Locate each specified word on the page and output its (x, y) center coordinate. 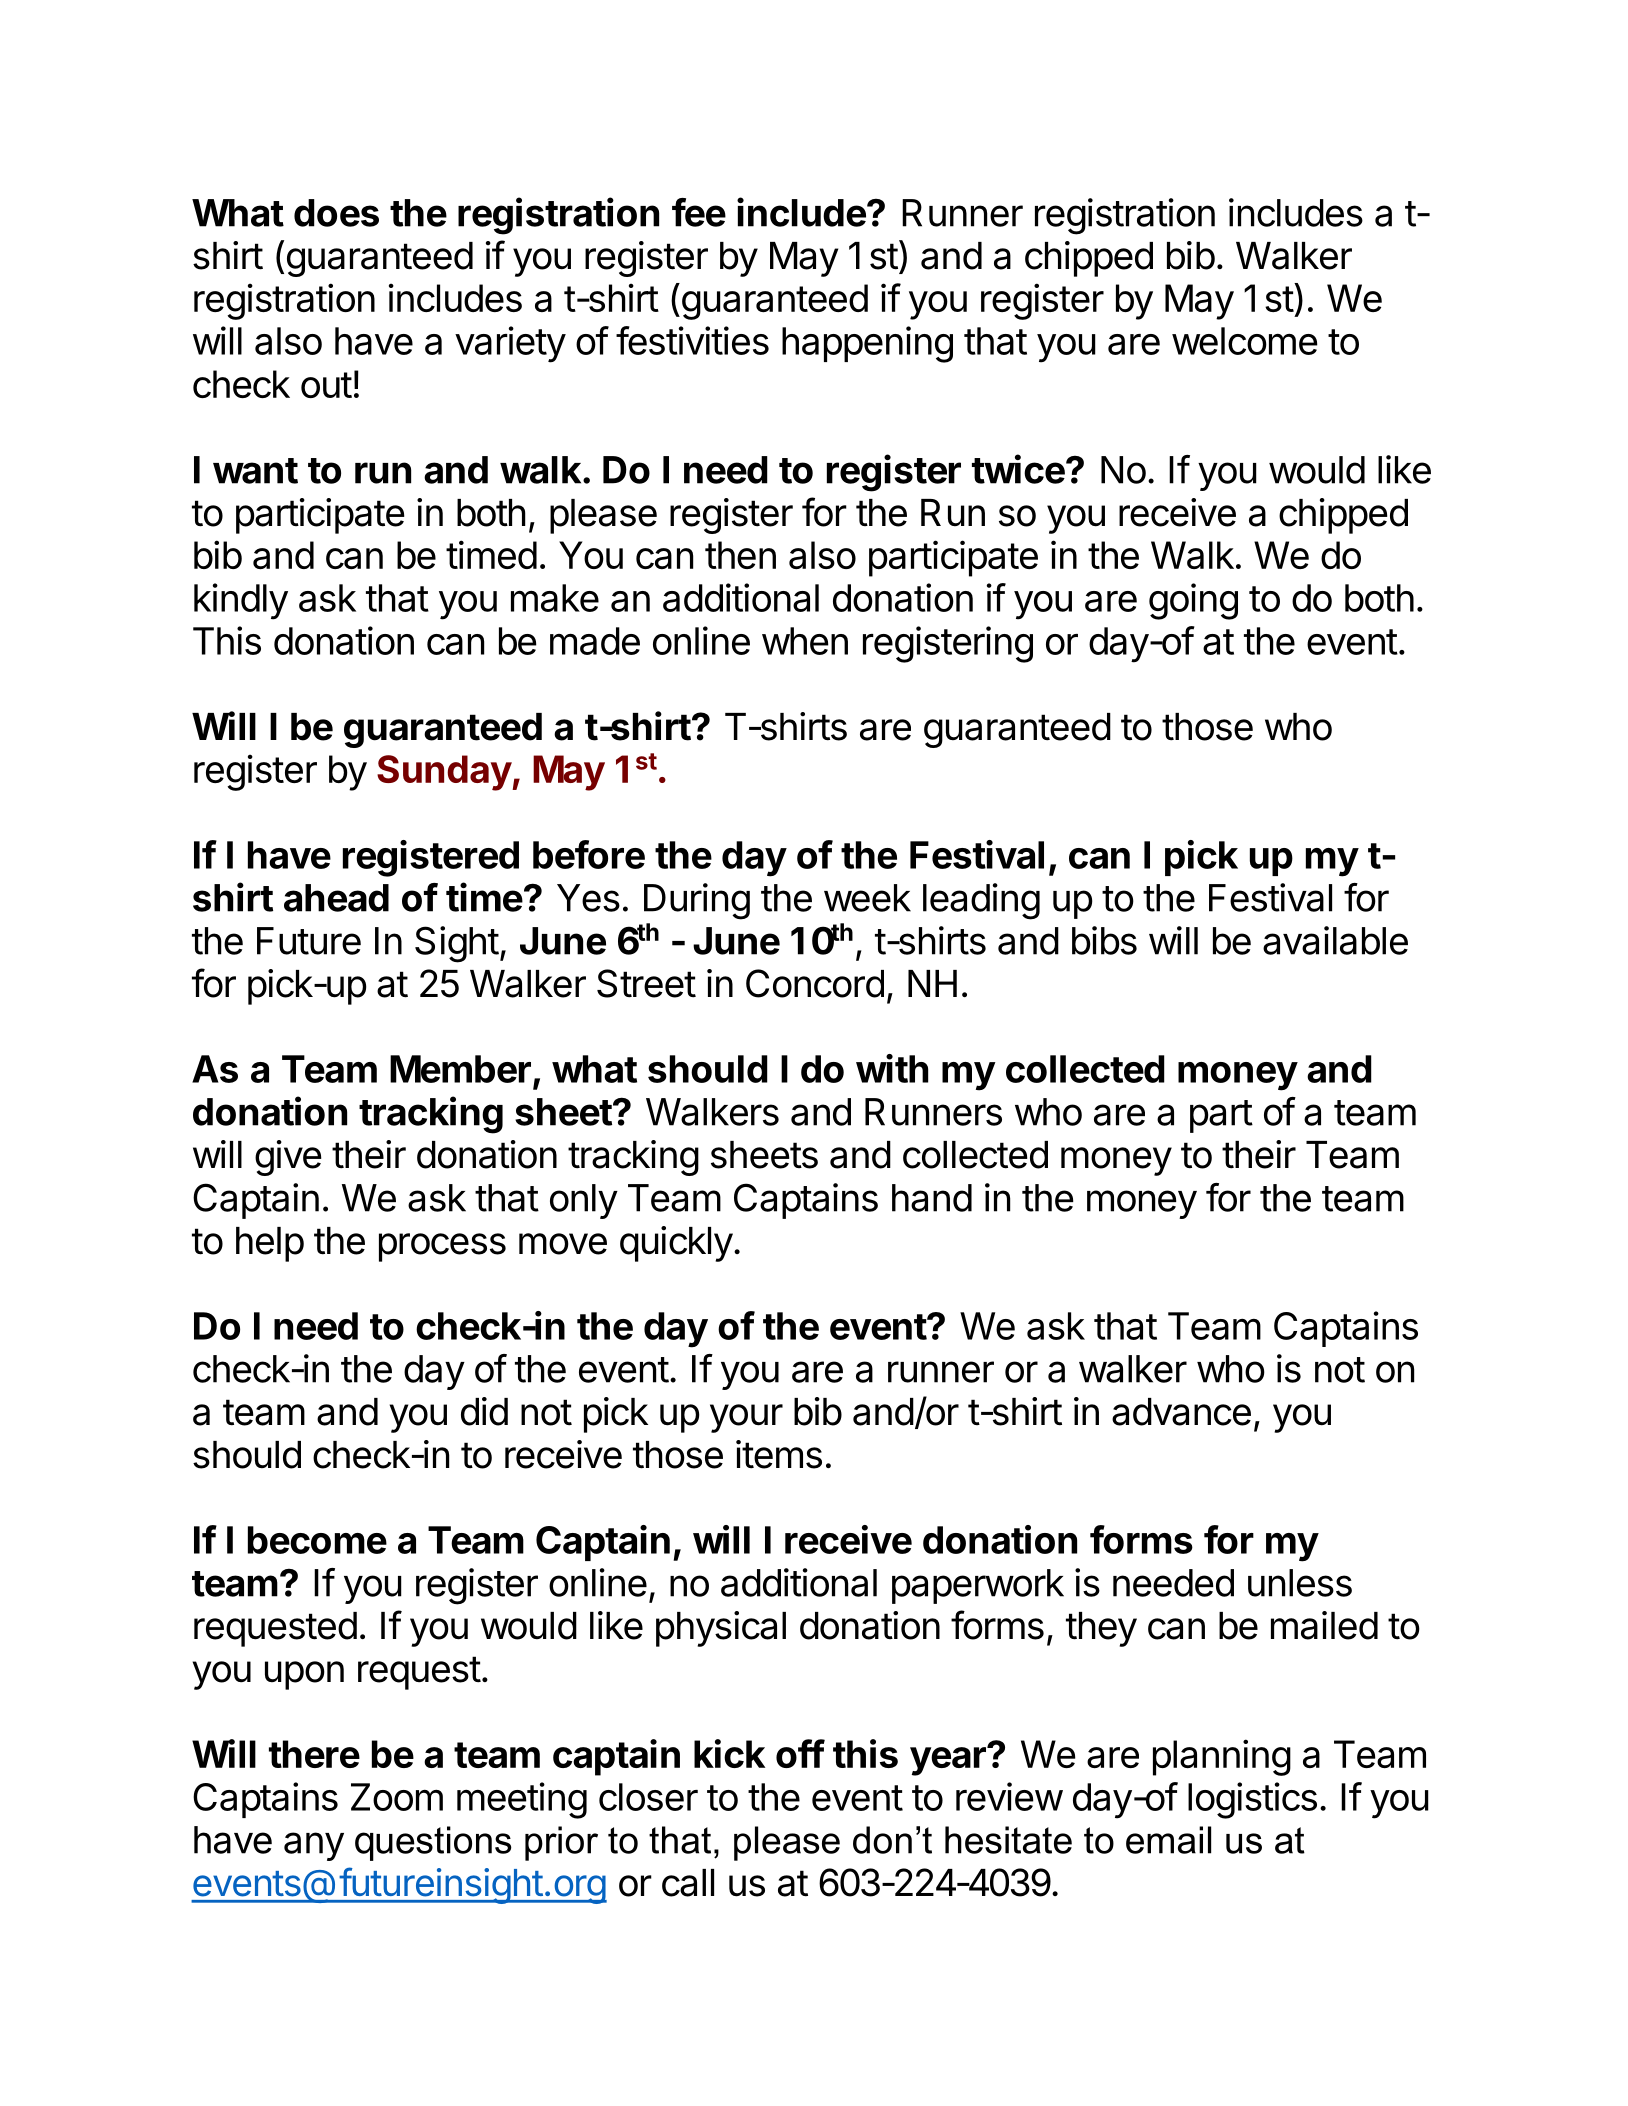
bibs (1104, 940)
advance (1181, 1412)
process (442, 1247)
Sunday (445, 773)
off (800, 1753)
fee (699, 212)
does (336, 213)
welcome (1245, 341)
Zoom (397, 1797)
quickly (676, 1244)
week (867, 898)
